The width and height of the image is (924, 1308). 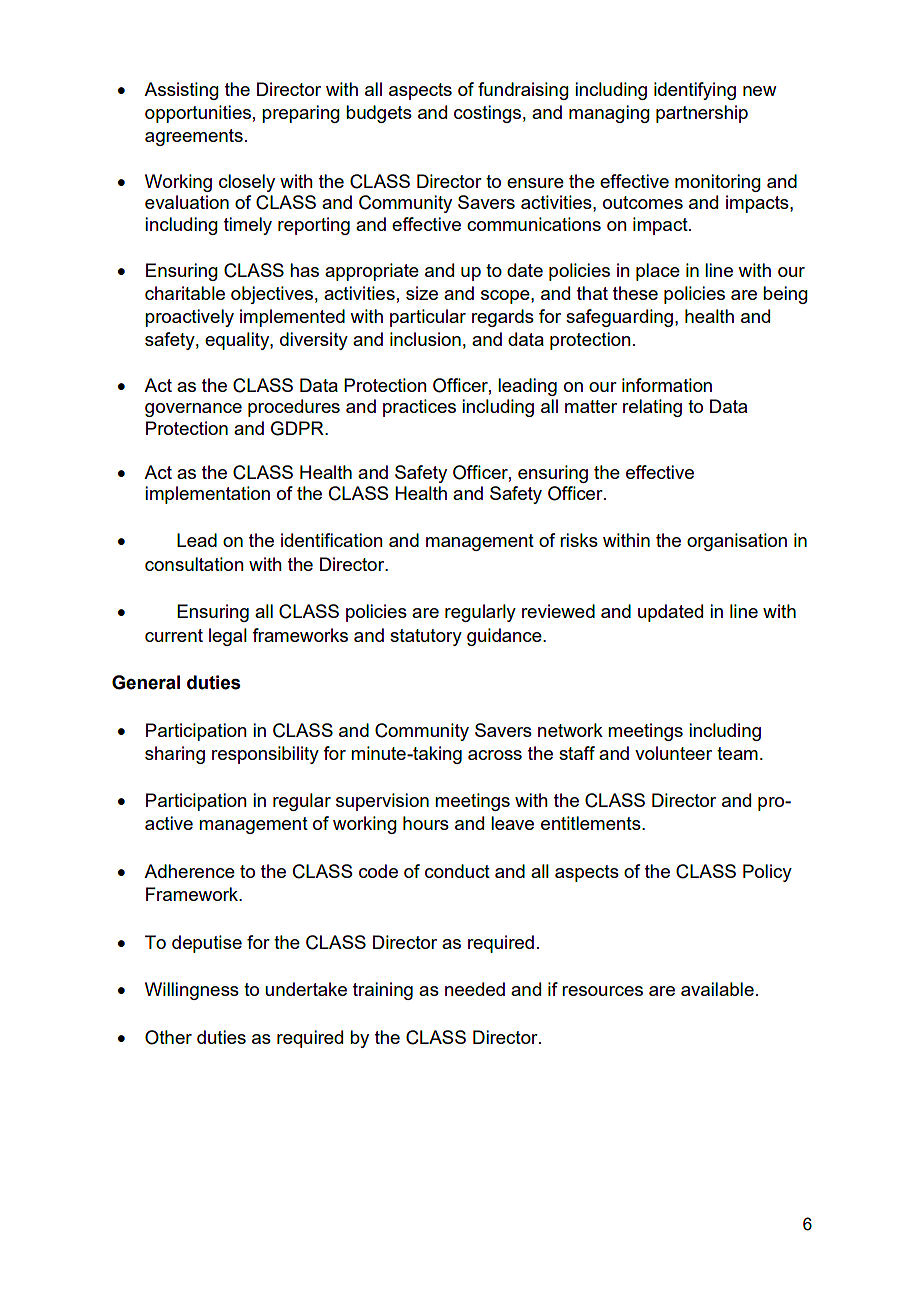 I want to click on organisation, so click(x=737, y=542).
